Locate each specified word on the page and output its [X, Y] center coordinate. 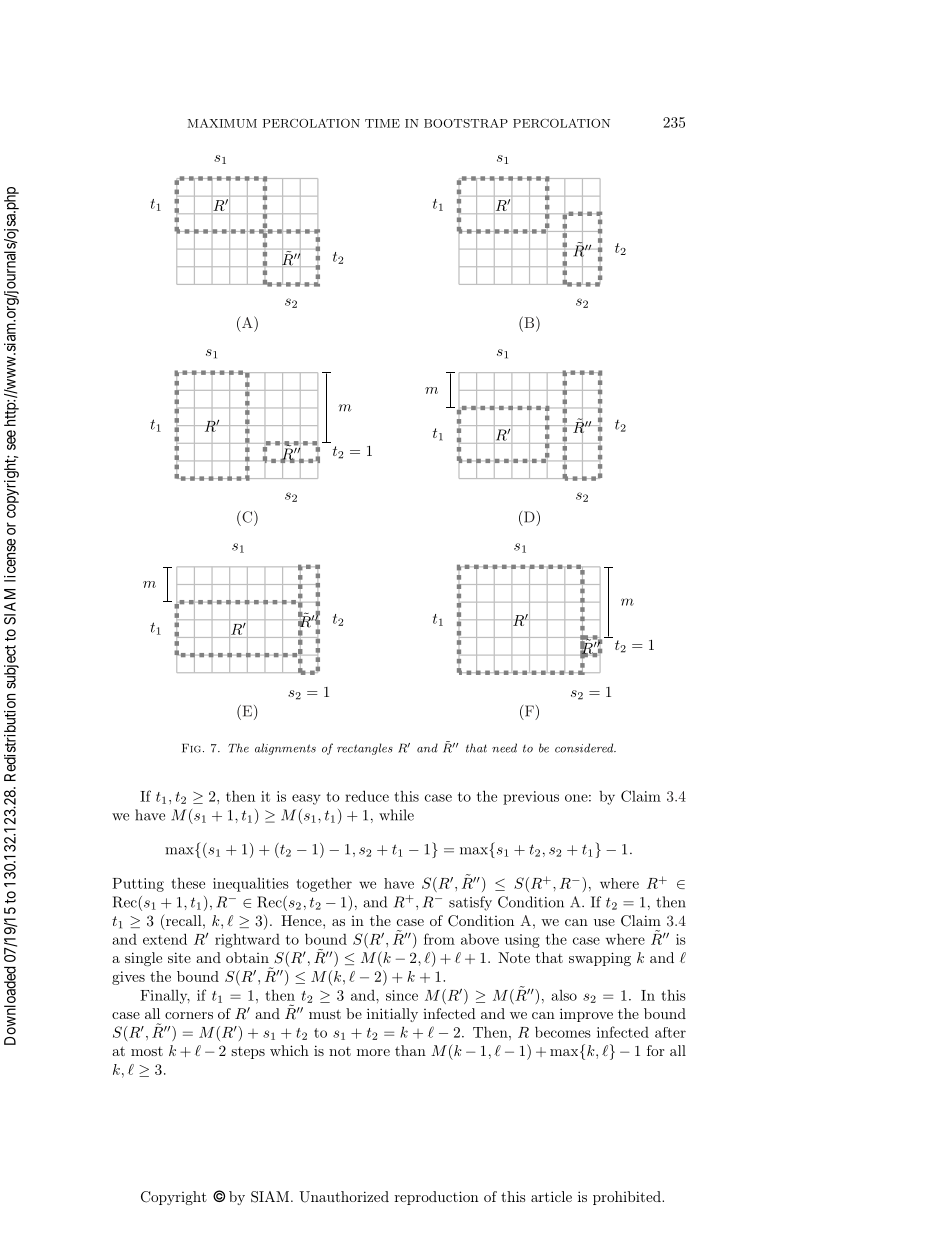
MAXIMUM [222, 123]
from [439, 939]
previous [531, 798]
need [504, 748]
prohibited [628, 1198]
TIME [382, 123]
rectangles [365, 749]
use [604, 922]
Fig [191, 748]
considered [585, 748]
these [188, 883]
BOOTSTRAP [466, 123]
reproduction [437, 1198]
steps [248, 1053]
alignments [285, 749]
